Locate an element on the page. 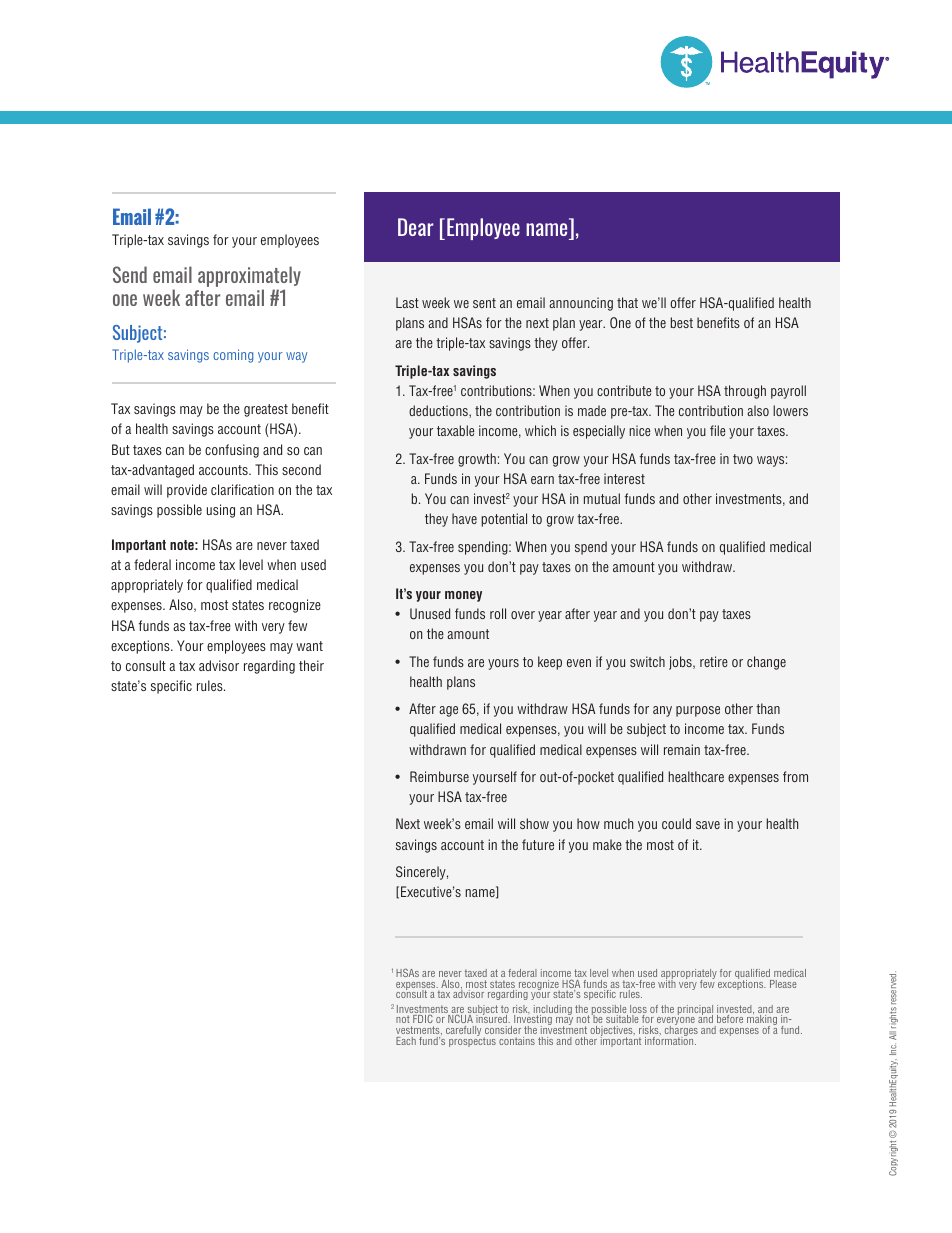  Dear is located at coordinates (415, 227).
